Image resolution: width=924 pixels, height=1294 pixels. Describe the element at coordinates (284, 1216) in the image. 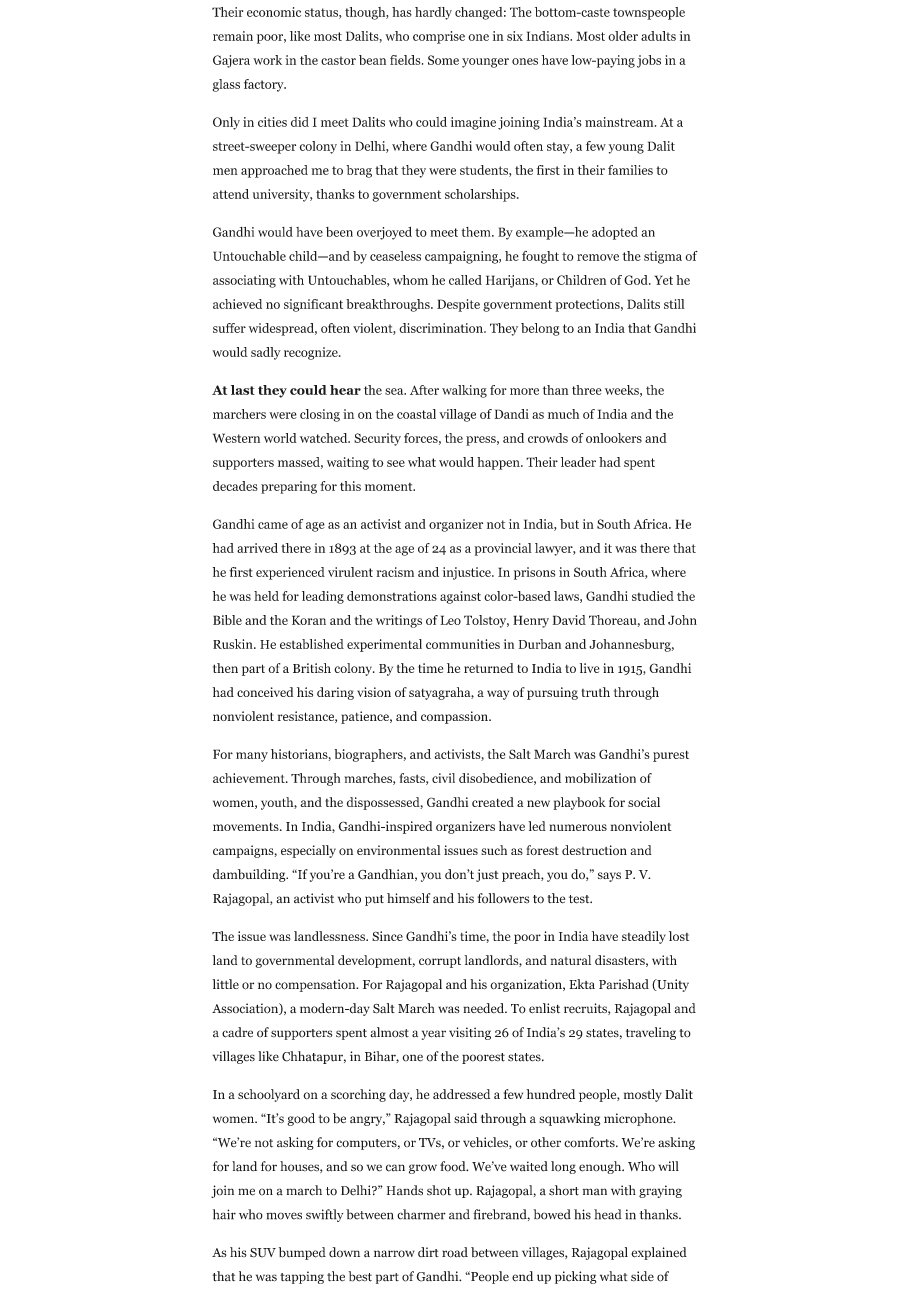

I see `moves` at that location.
